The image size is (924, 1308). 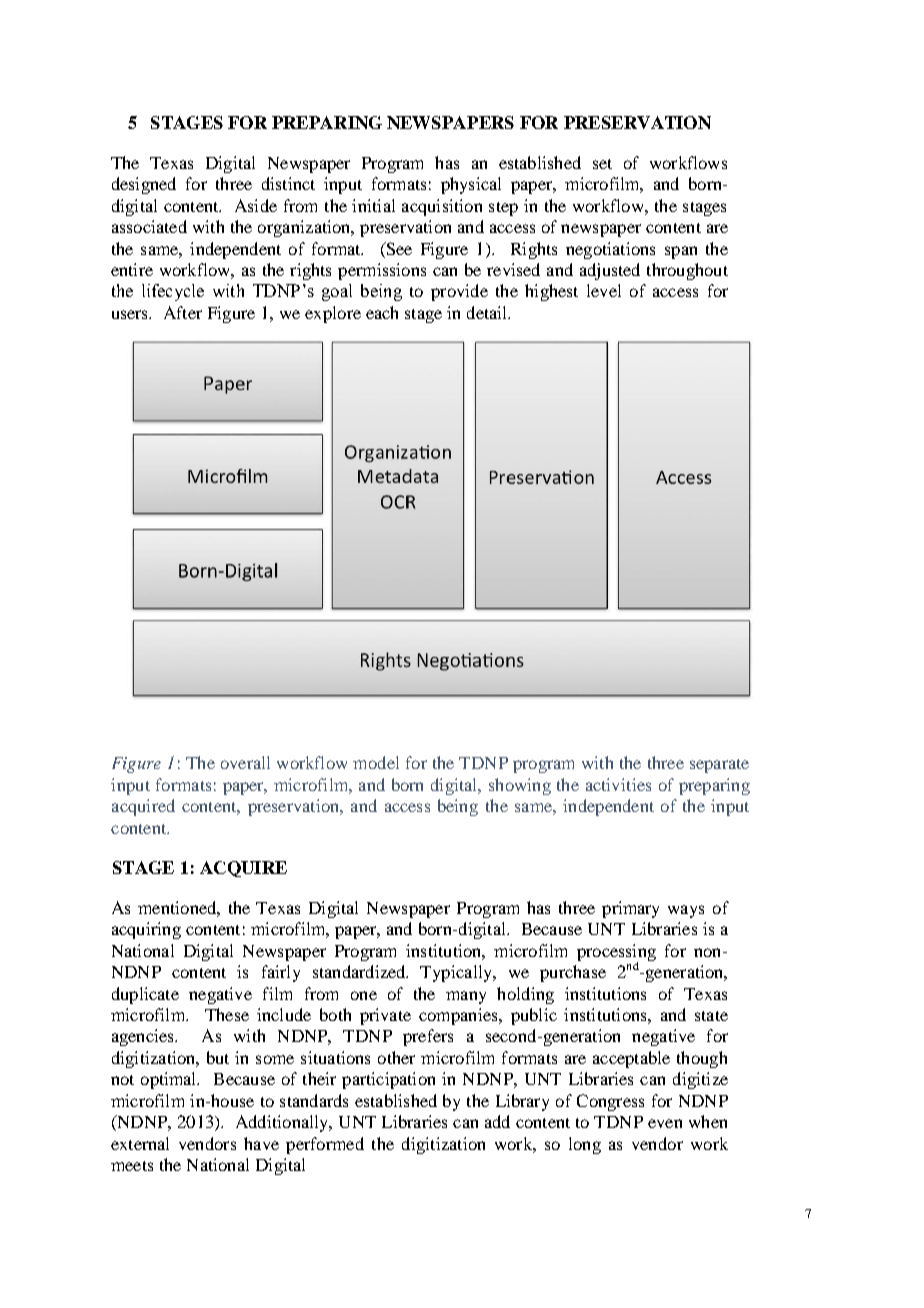 I want to click on After, so click(x=183, y=312).
